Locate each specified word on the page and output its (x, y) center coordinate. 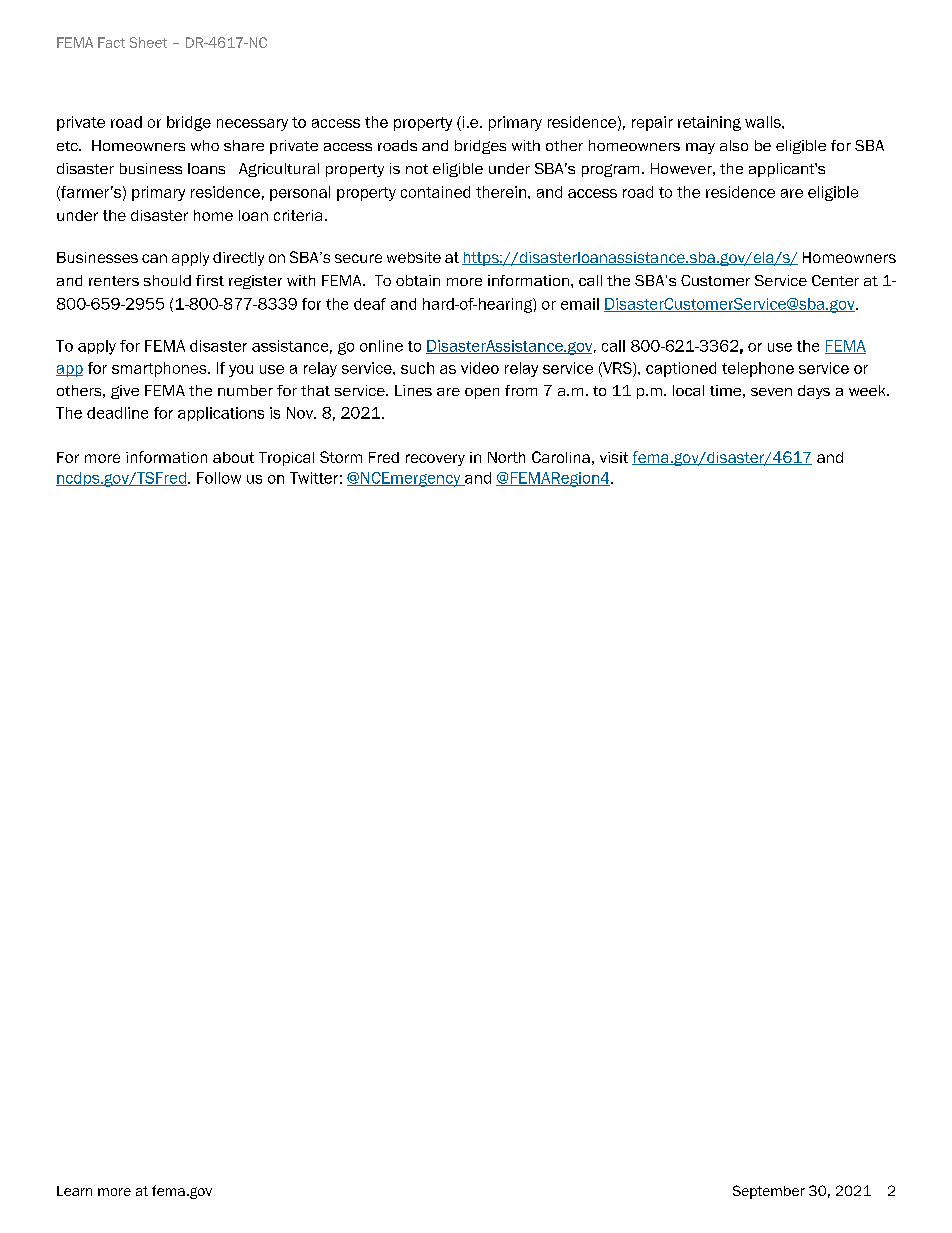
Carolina (561, 457)
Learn (74, 1191)
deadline (117, 413)
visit (614, 457)
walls (764, 122)
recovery (435, 460)
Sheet (148, 42)
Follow (219, 478)
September (769, 1192)
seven (771, 392)
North (506, 457)
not (417, 169)
